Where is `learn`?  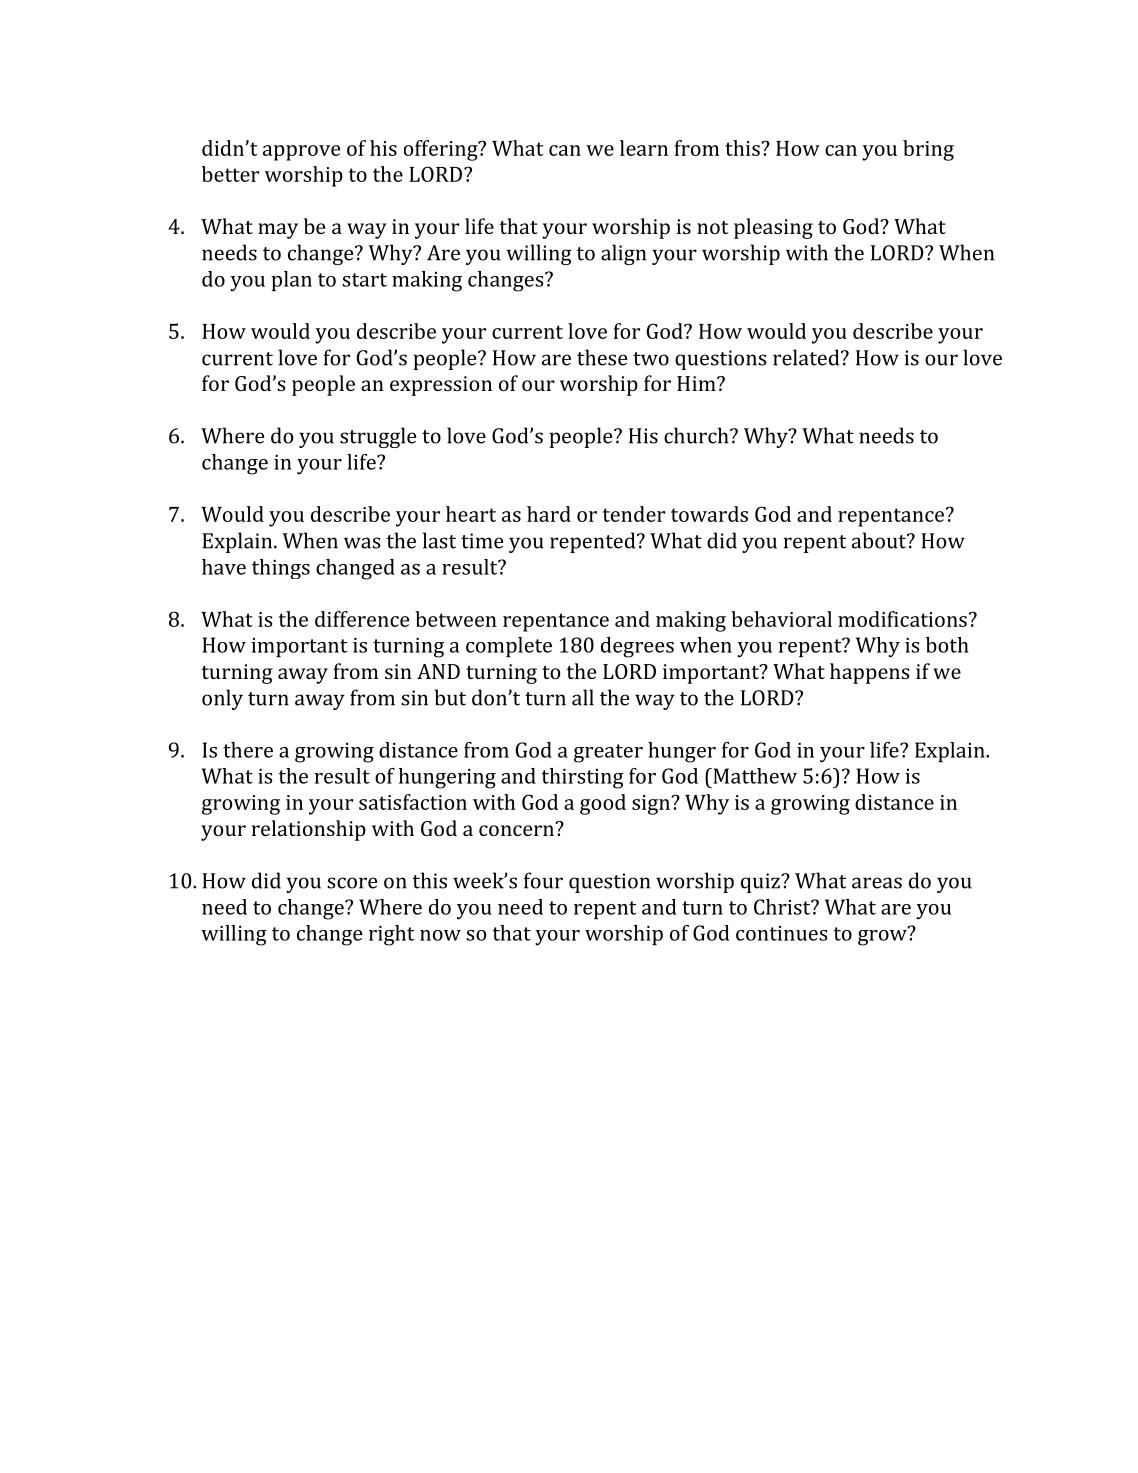
learn is located at coordinates (644, 148).
